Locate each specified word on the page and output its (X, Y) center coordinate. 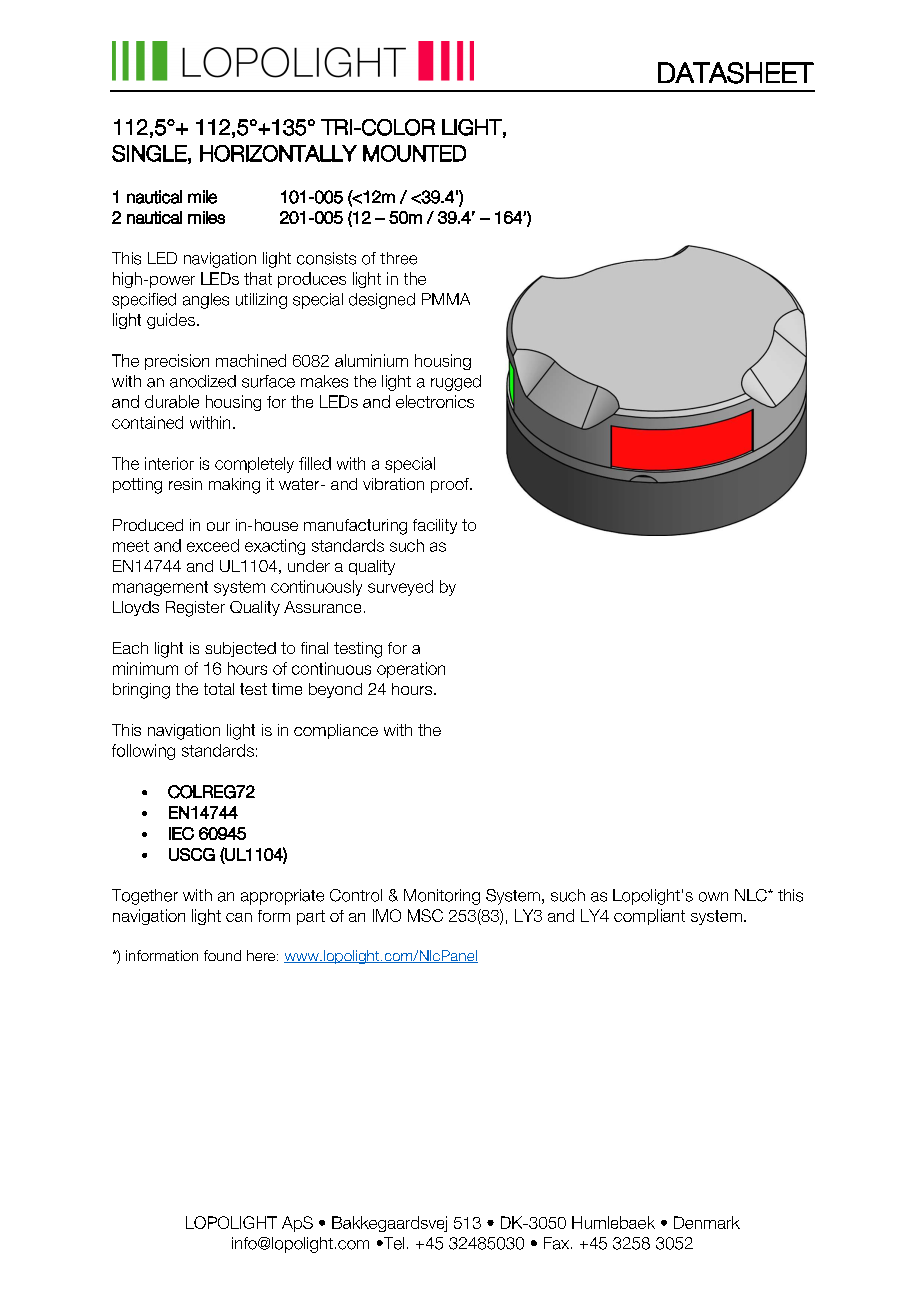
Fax (558, 1243)
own (713, 897)
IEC (181, 833)
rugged (456, 383)
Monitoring (442, 897)
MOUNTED (414, 153)
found (222, 955)
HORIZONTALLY (278, 153)
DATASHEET (736, 73)
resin (185, 484)
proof (451, 485)
